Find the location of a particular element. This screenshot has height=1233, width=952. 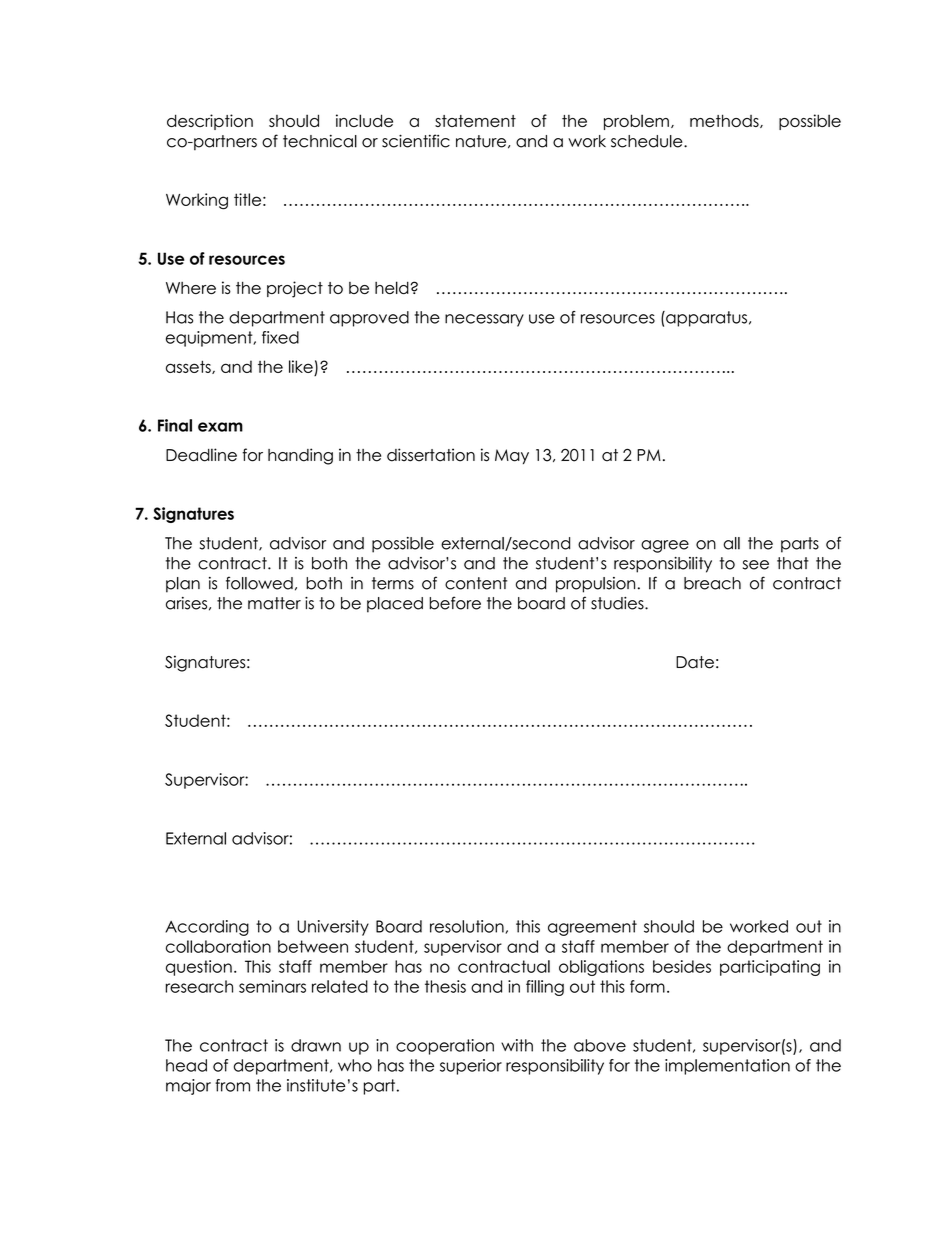

description is located at coordinates (210, 122).
